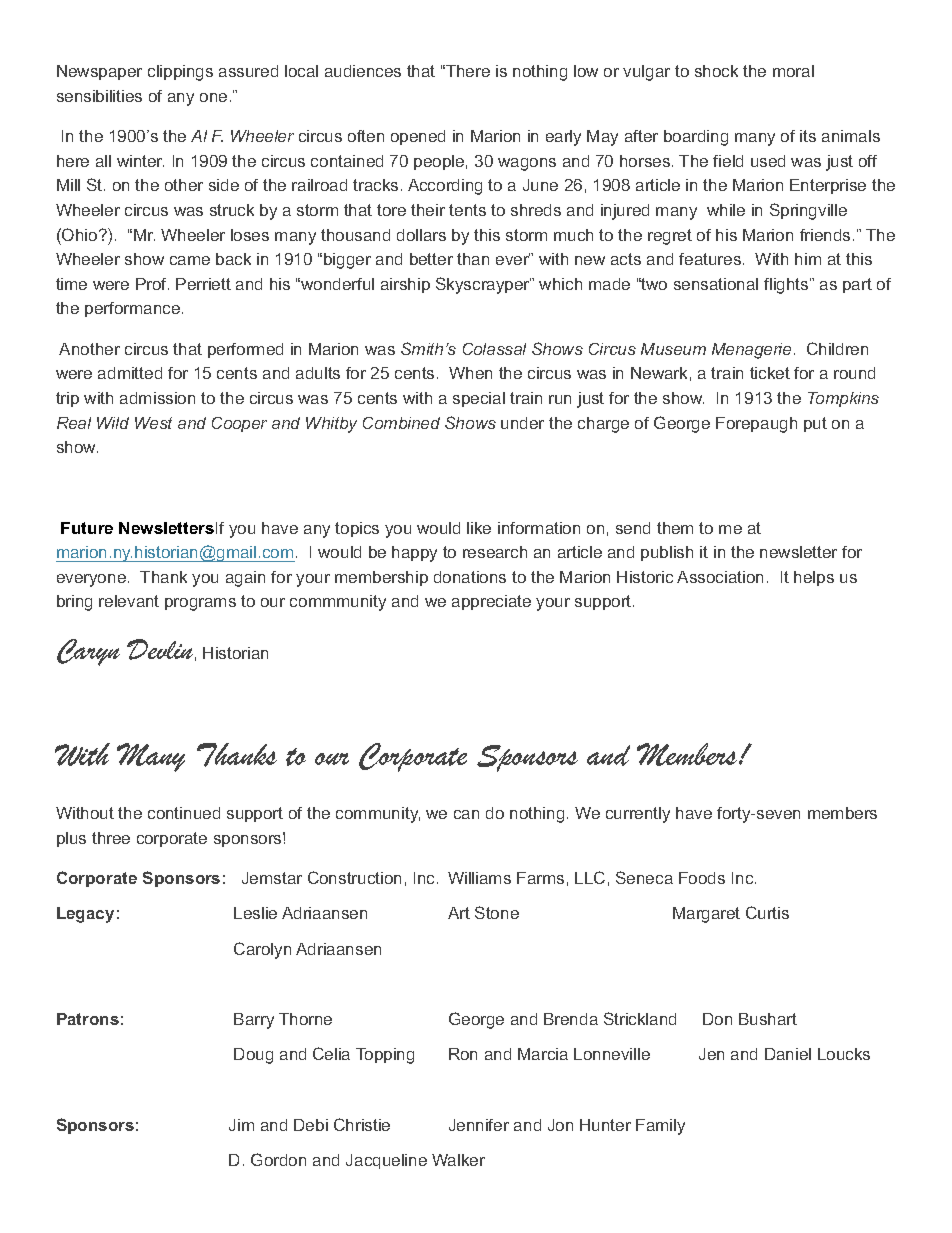 Image resolution: width=952 pixels, height=1233 pixels. What do you see at coordinates (130, 373) in the image?
I see `admitted` at bounding box center [130, 373].
